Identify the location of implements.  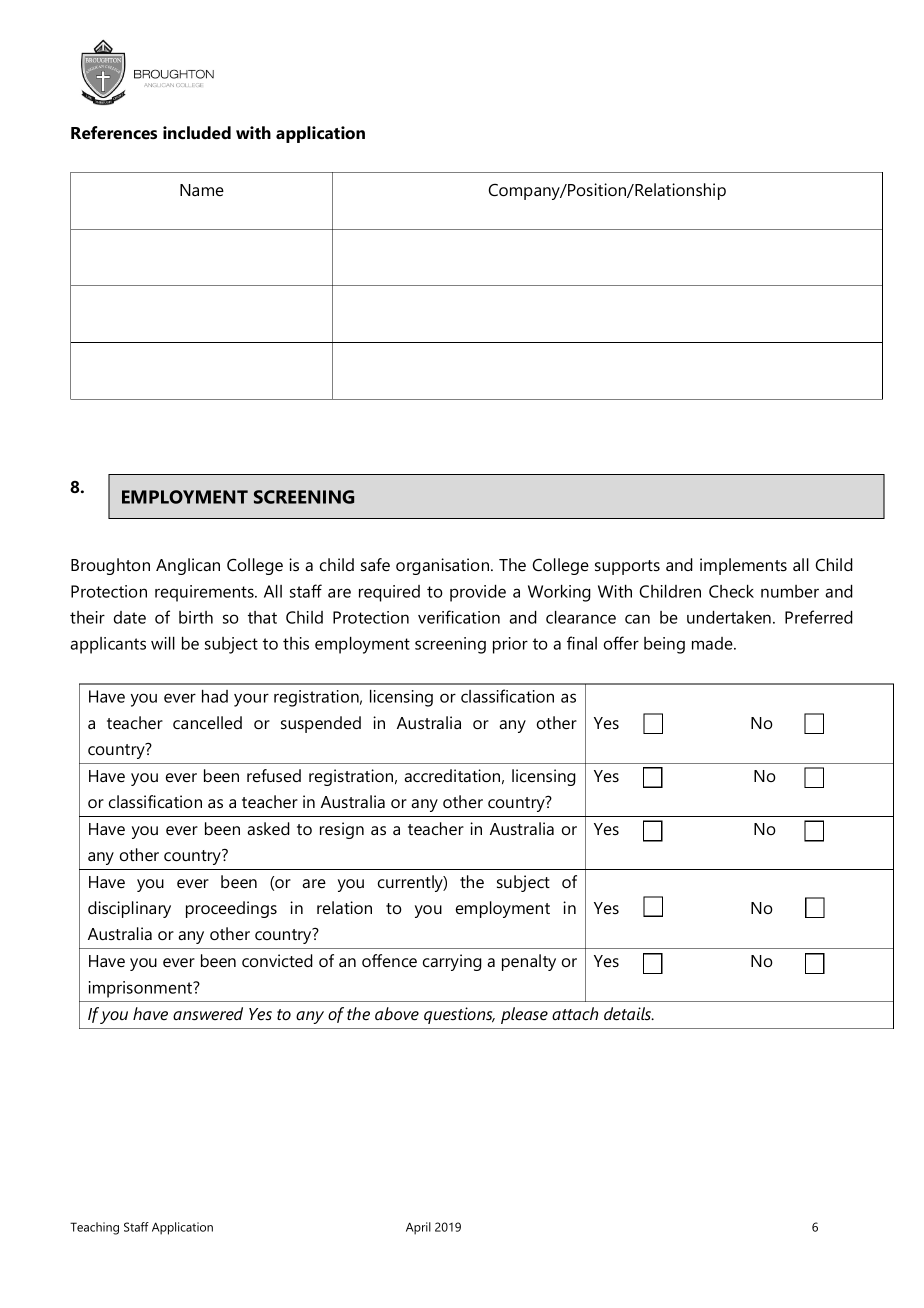
(743, 566).
